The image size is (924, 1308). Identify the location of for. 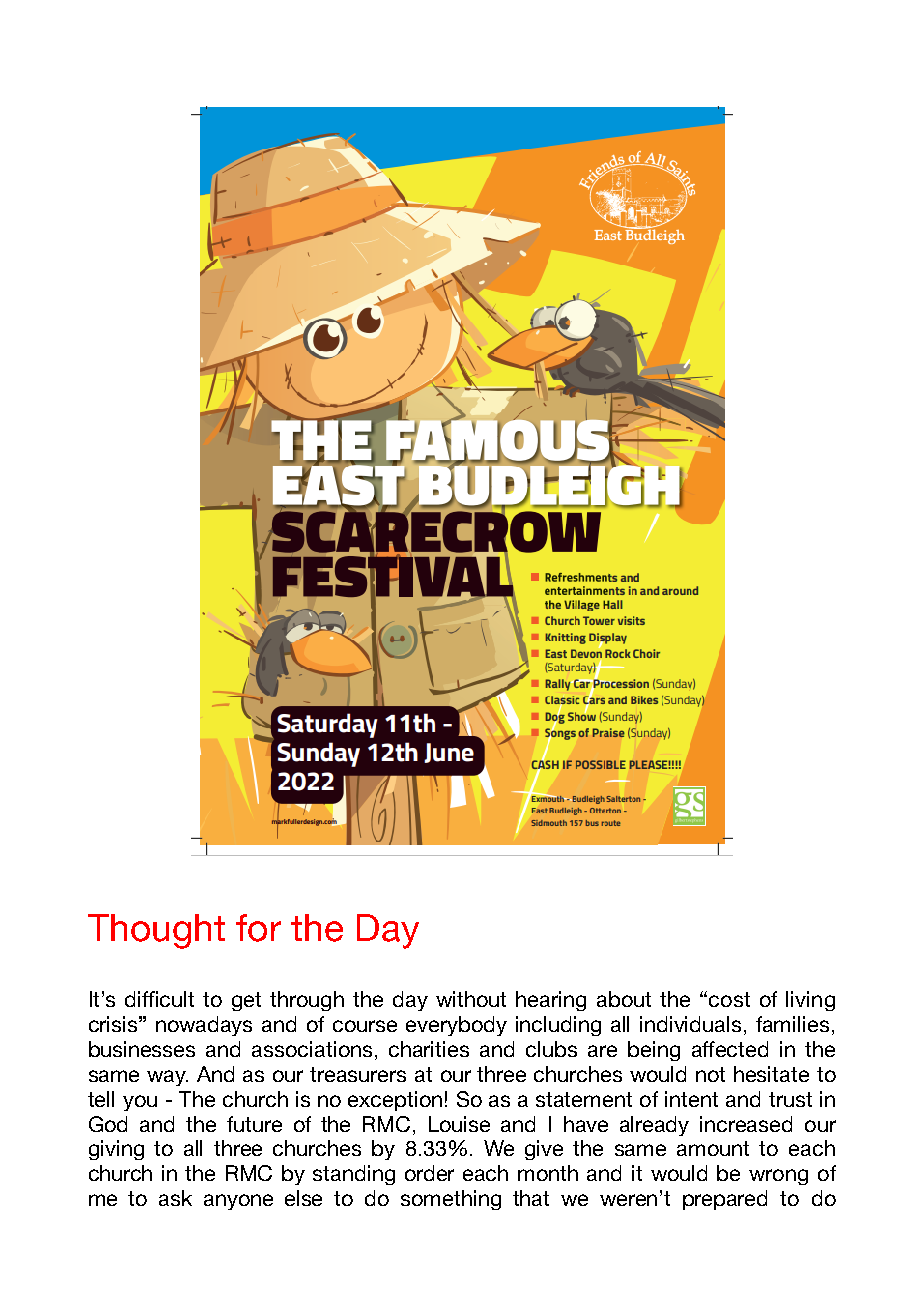
(258, 928).
